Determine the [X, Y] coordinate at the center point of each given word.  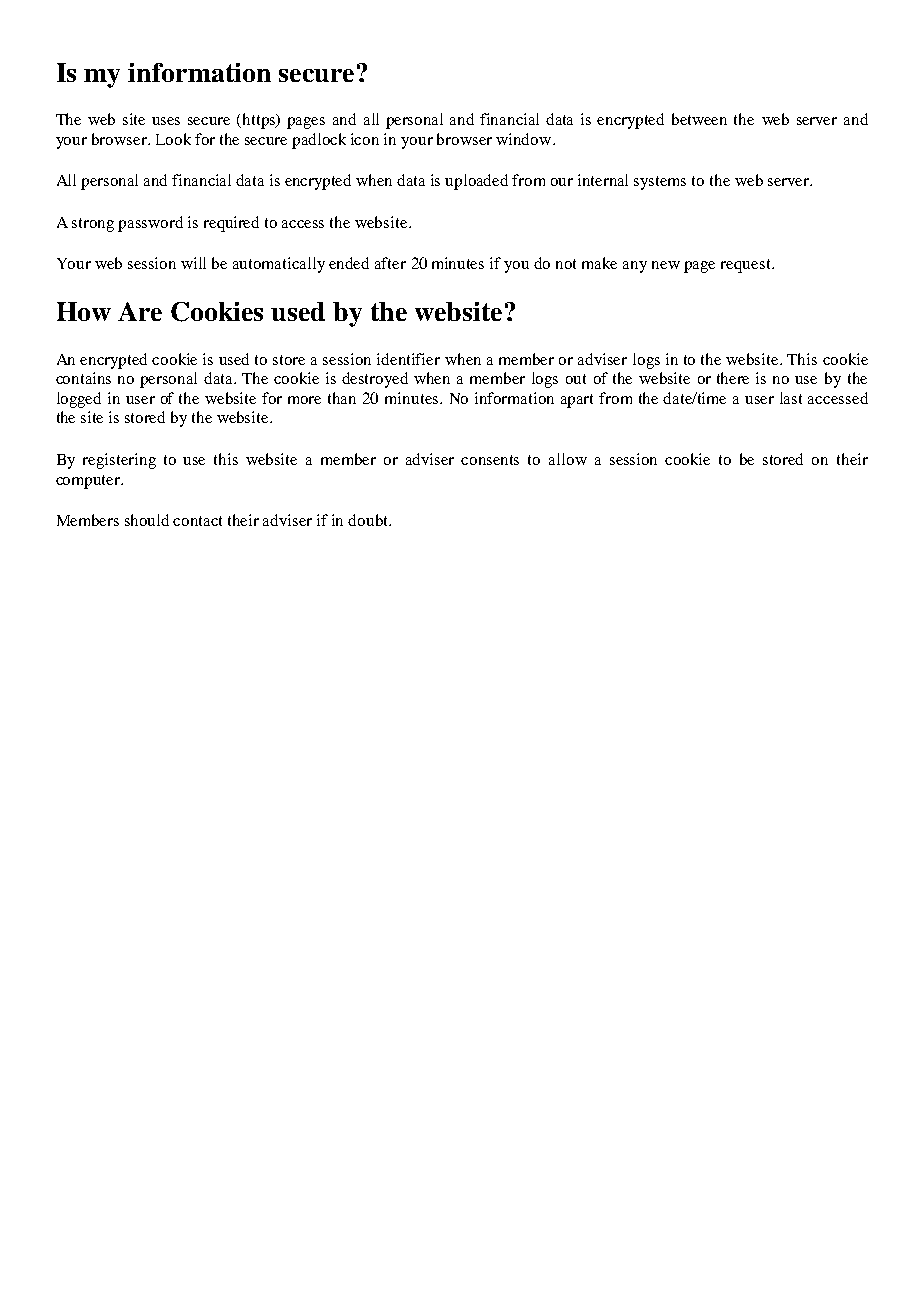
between [699, 119]
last [791, 398]
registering [119, 461]
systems [660, 183]
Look [173, 139]
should [147, 520]
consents [490, 460]
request [747, 266]
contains [83, 378]
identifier [408, 359]
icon [365, 139]
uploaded [476, 182]
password [150, 224]
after [390, 263]
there [733, 378]
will [193, 263]
